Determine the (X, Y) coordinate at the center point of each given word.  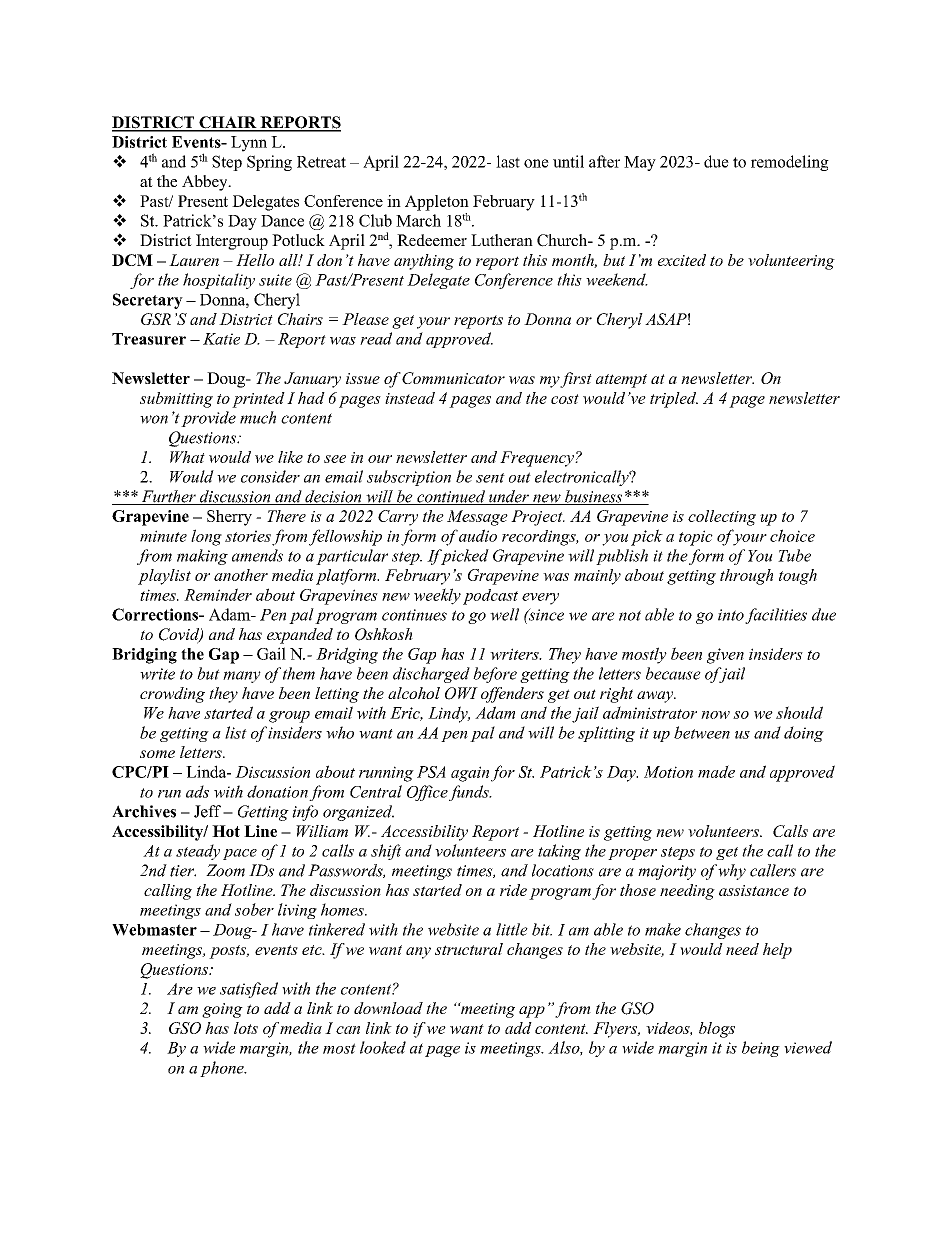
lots (246, 1028)
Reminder (218, 594)
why (732, 872)
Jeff (209, 811)
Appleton (437, 203)
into (731, 615)
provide (208, 419)
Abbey (206, 183)
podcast (490, 597)
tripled (674, 400)
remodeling (790, 163)
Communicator (453, 378)
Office (428, 793)
